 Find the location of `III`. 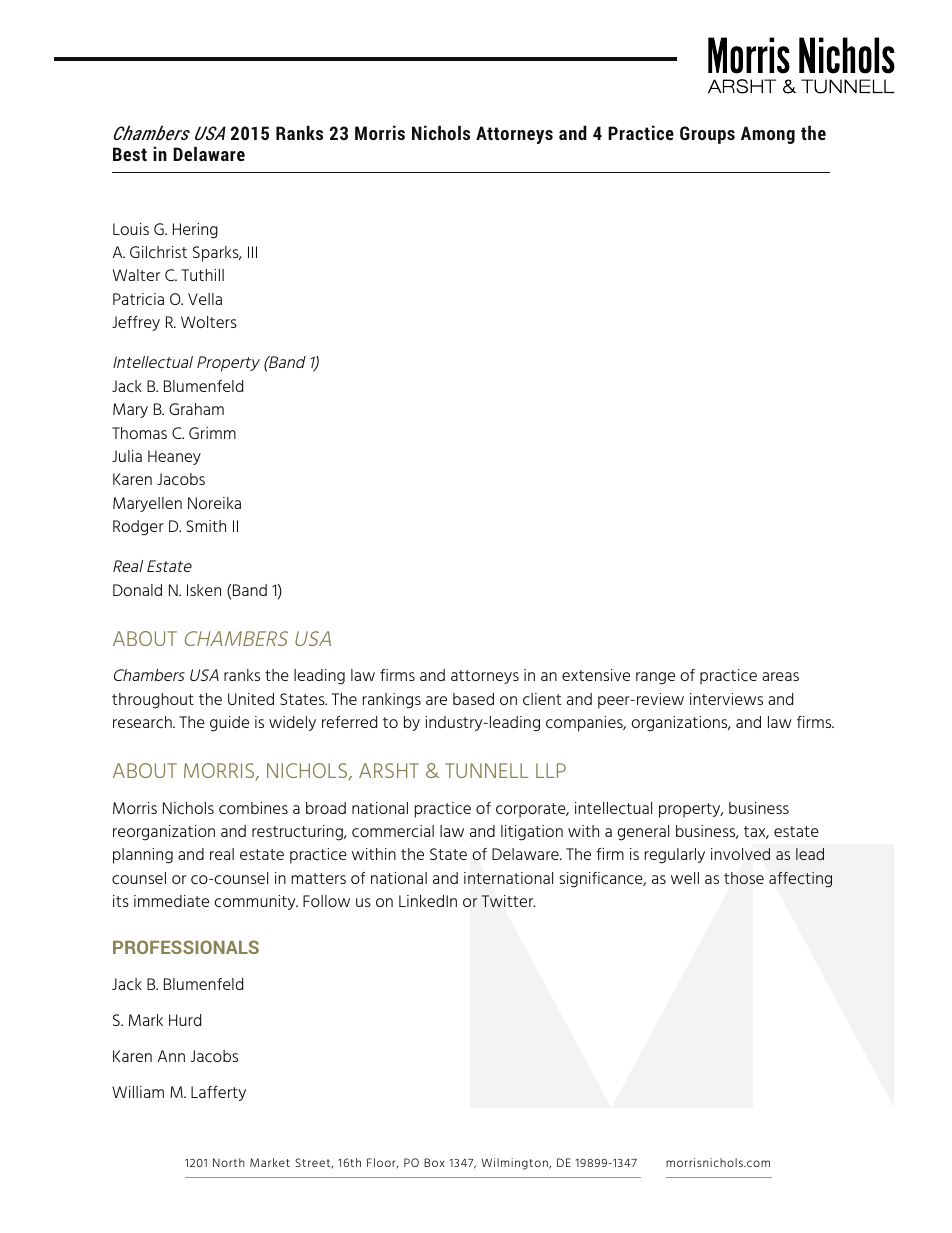

III is located at coordinates (252, 252).
